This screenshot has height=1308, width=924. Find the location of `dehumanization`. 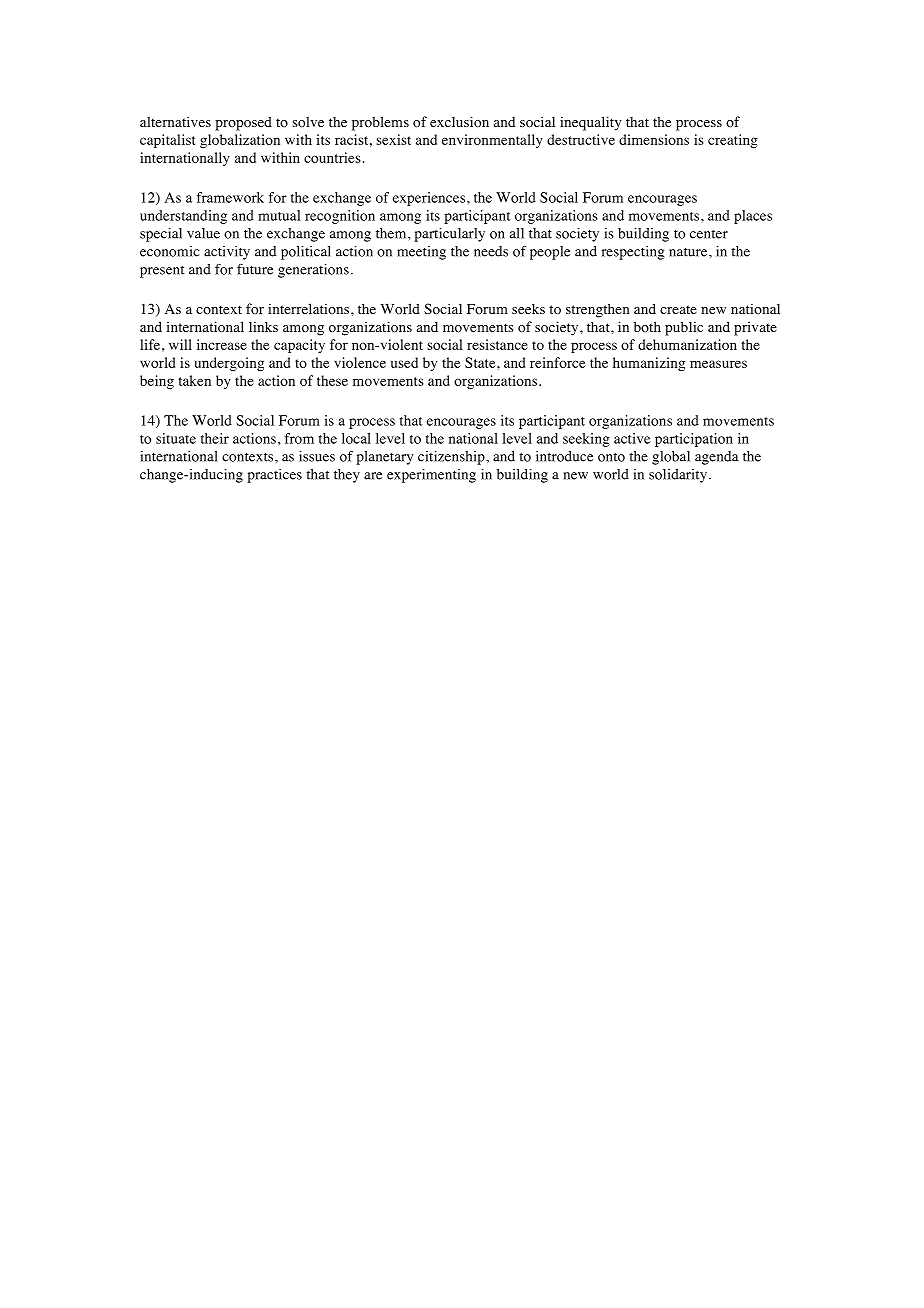

dehumanization is located at coordinates (687, 344).
